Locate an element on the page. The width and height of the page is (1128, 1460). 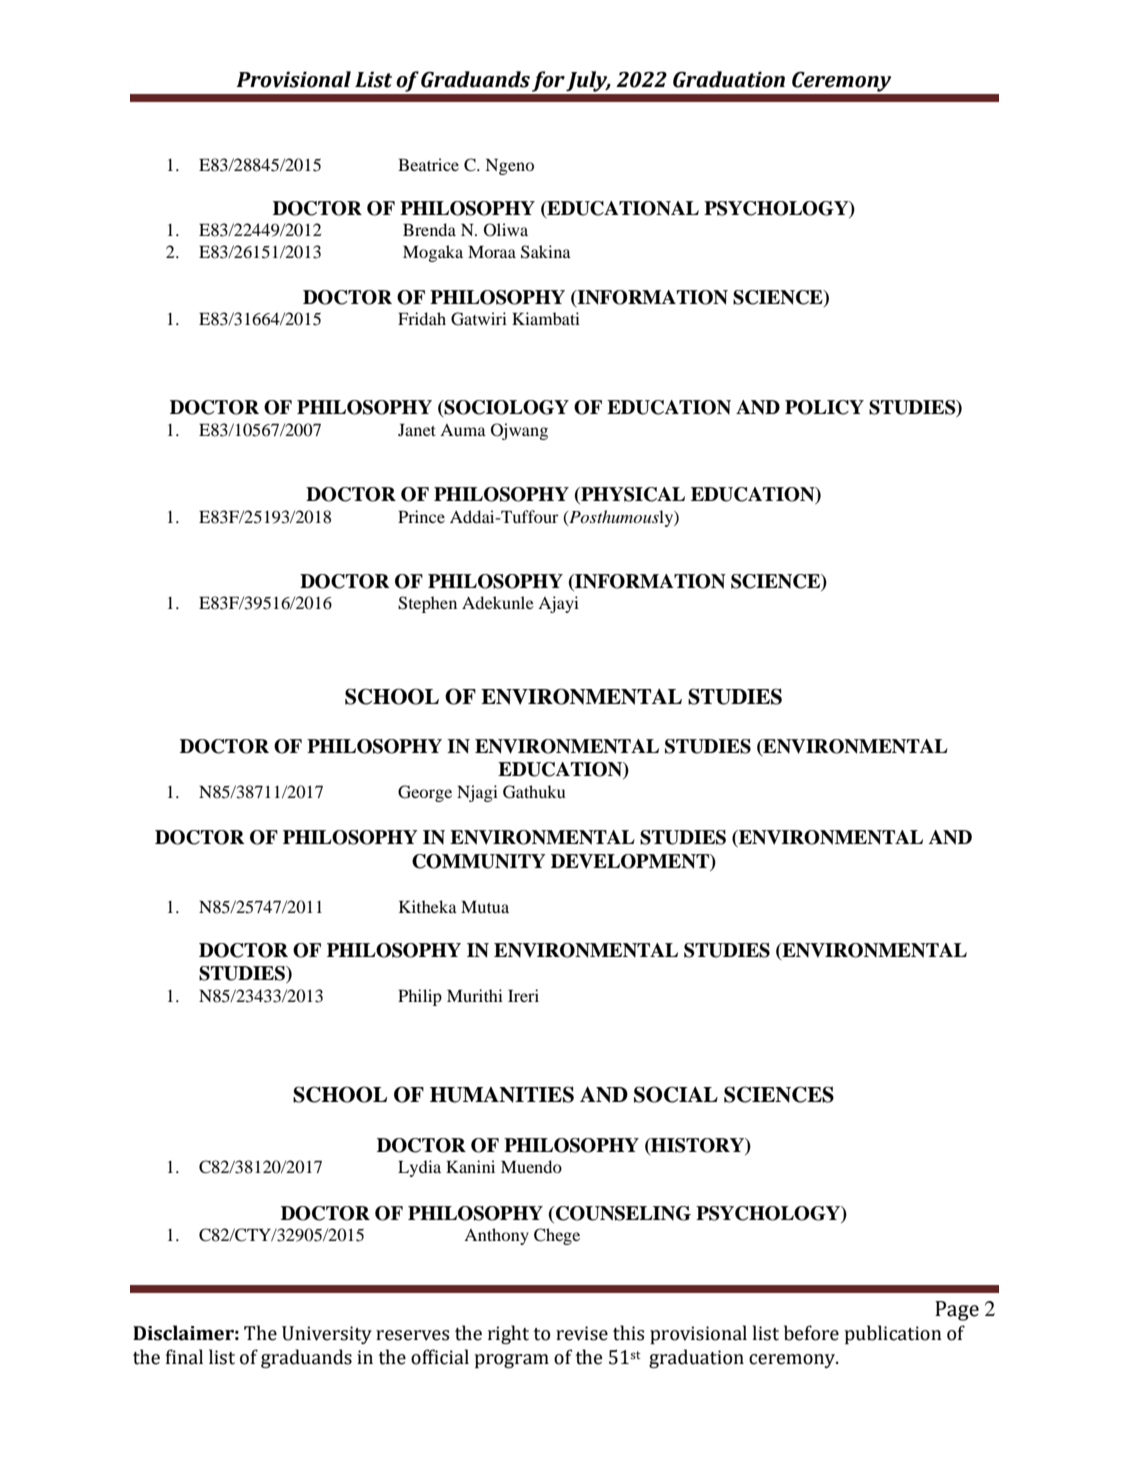
DEVELOPMENT is located at coordinates (631, 861).
